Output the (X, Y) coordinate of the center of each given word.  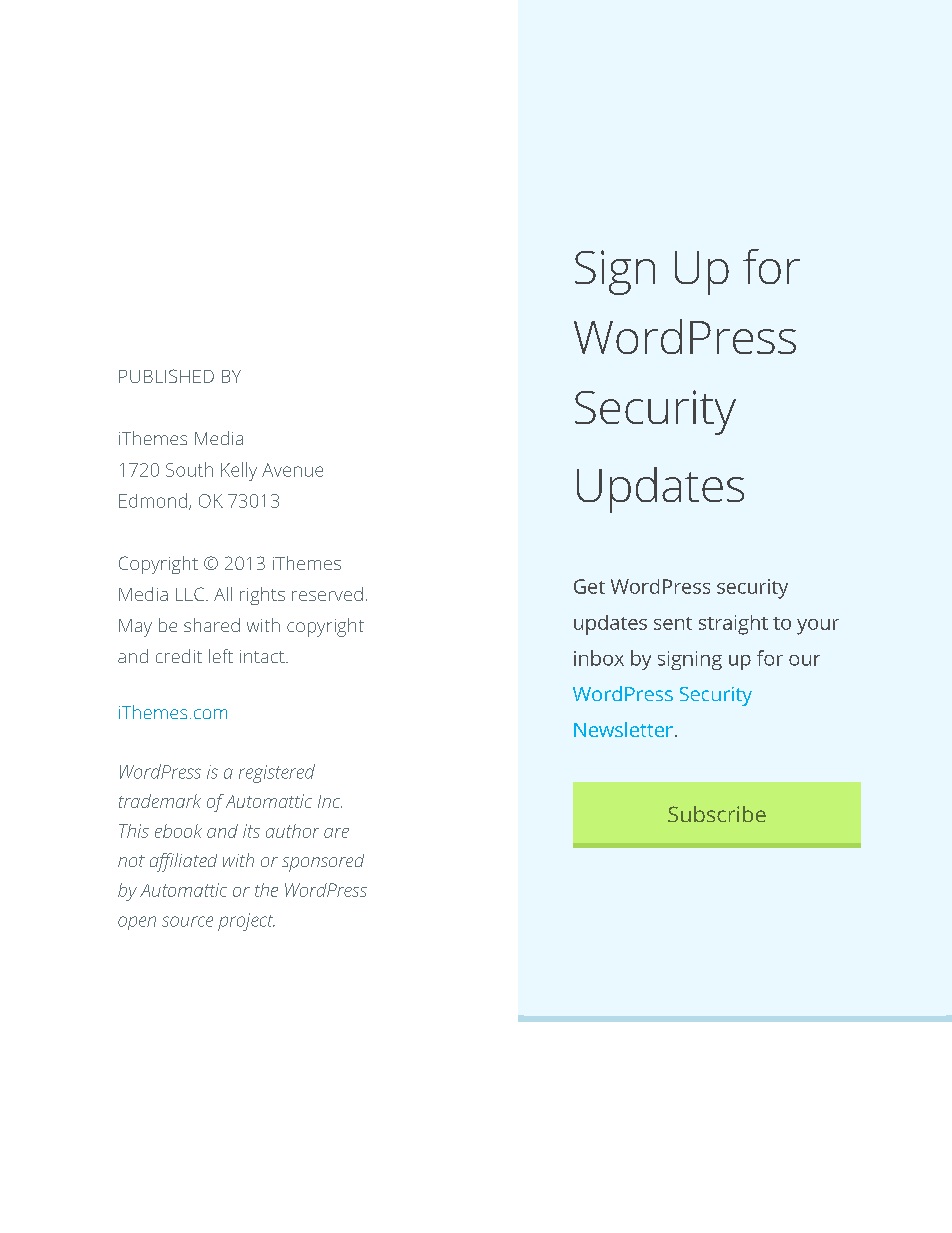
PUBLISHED (166, 376)
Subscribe (717, 814)
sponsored (323, 863)
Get (589, 586)
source (187, 921)
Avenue (292, 470)
